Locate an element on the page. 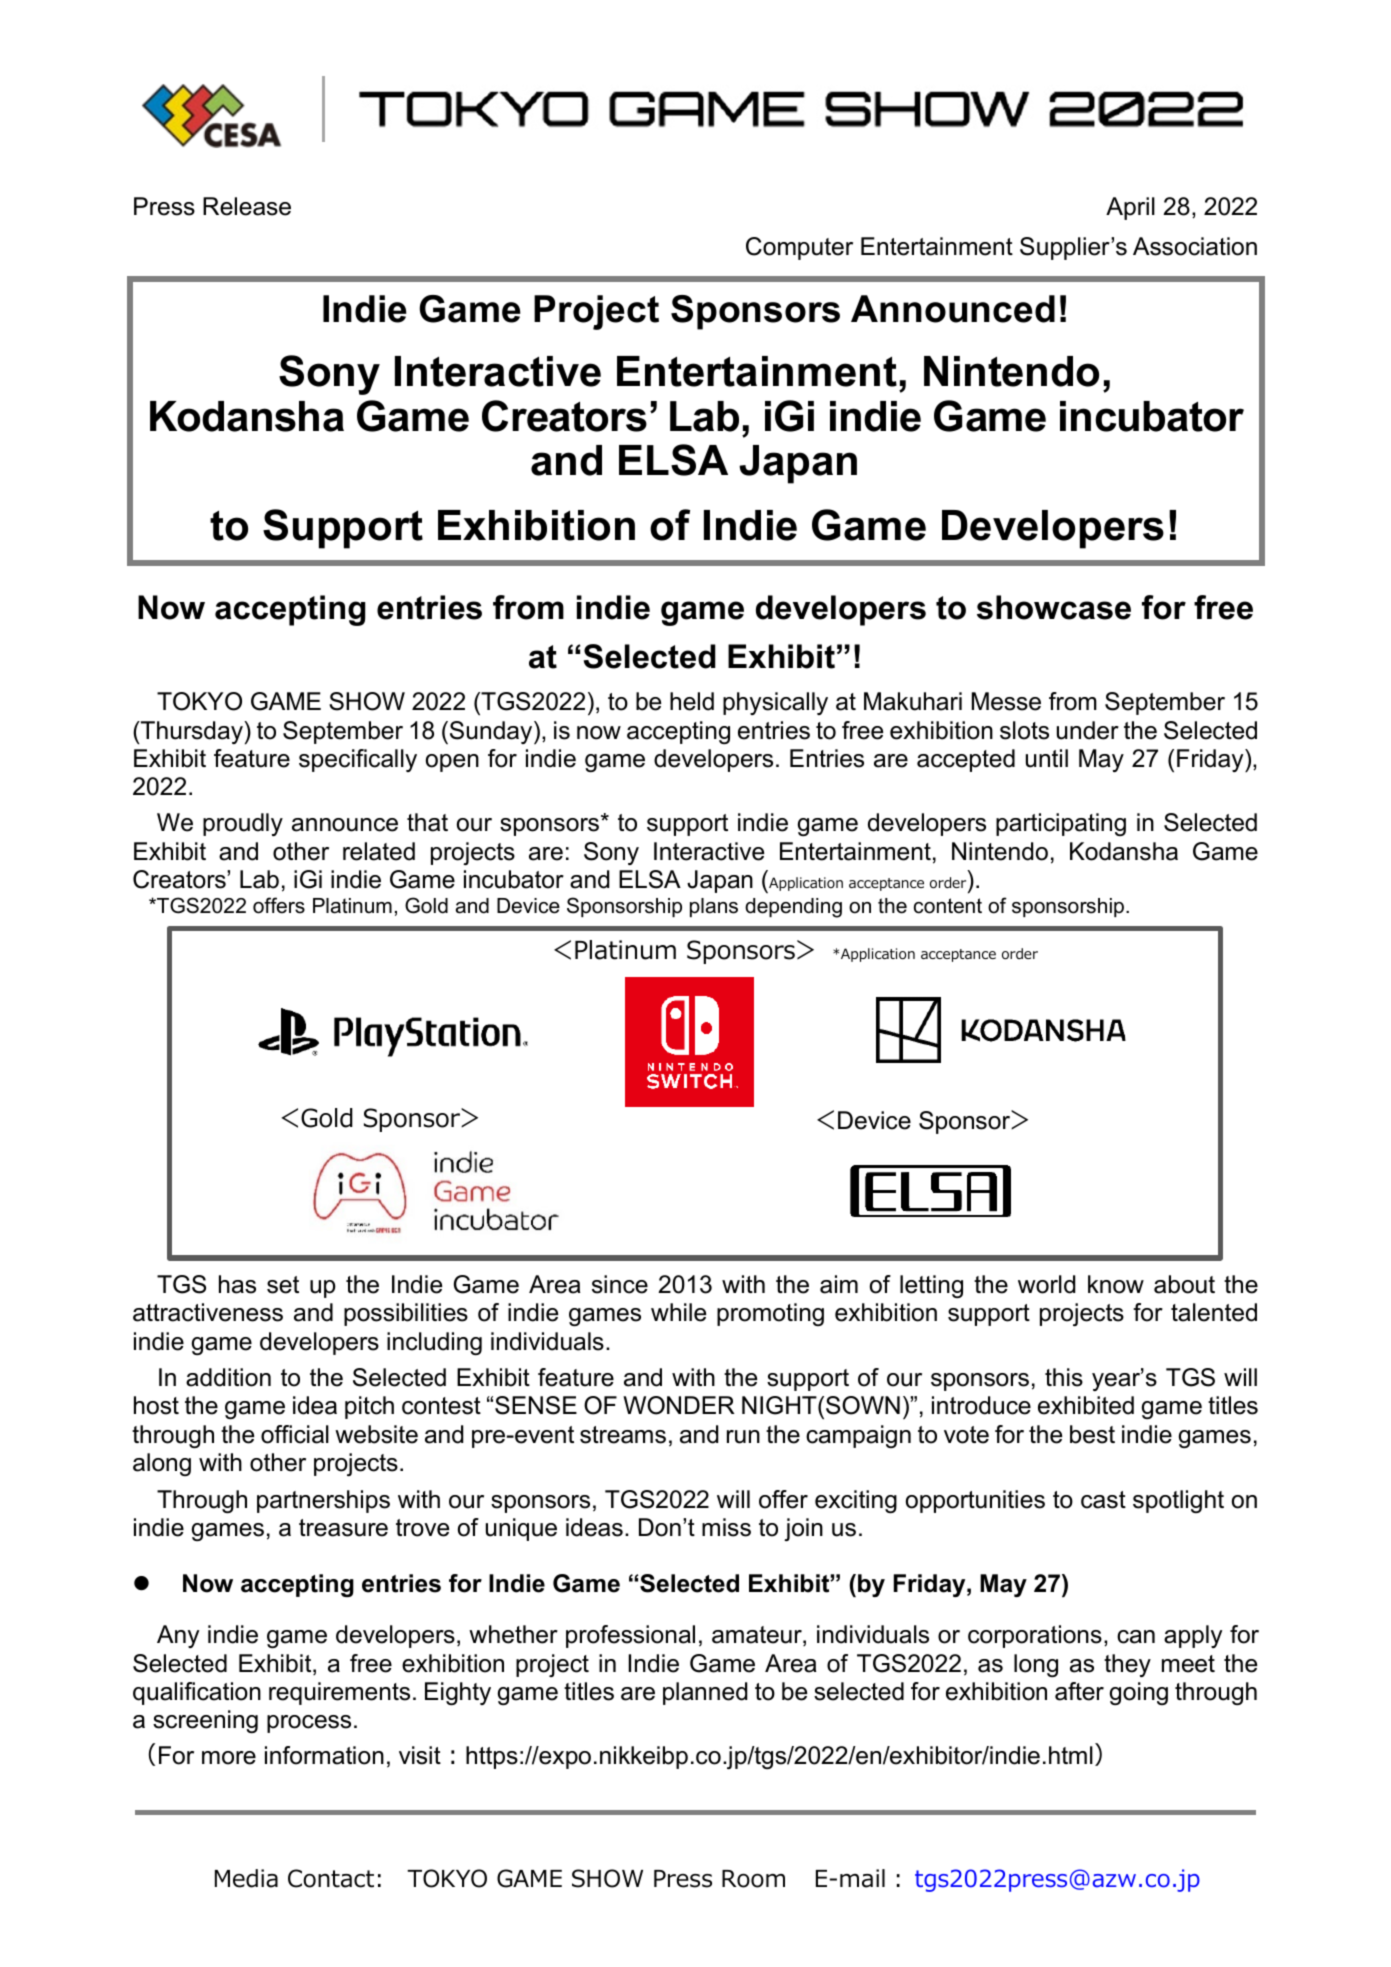 This page has width=1391, height=1967. Media is located at coordinates (246, 1878).
